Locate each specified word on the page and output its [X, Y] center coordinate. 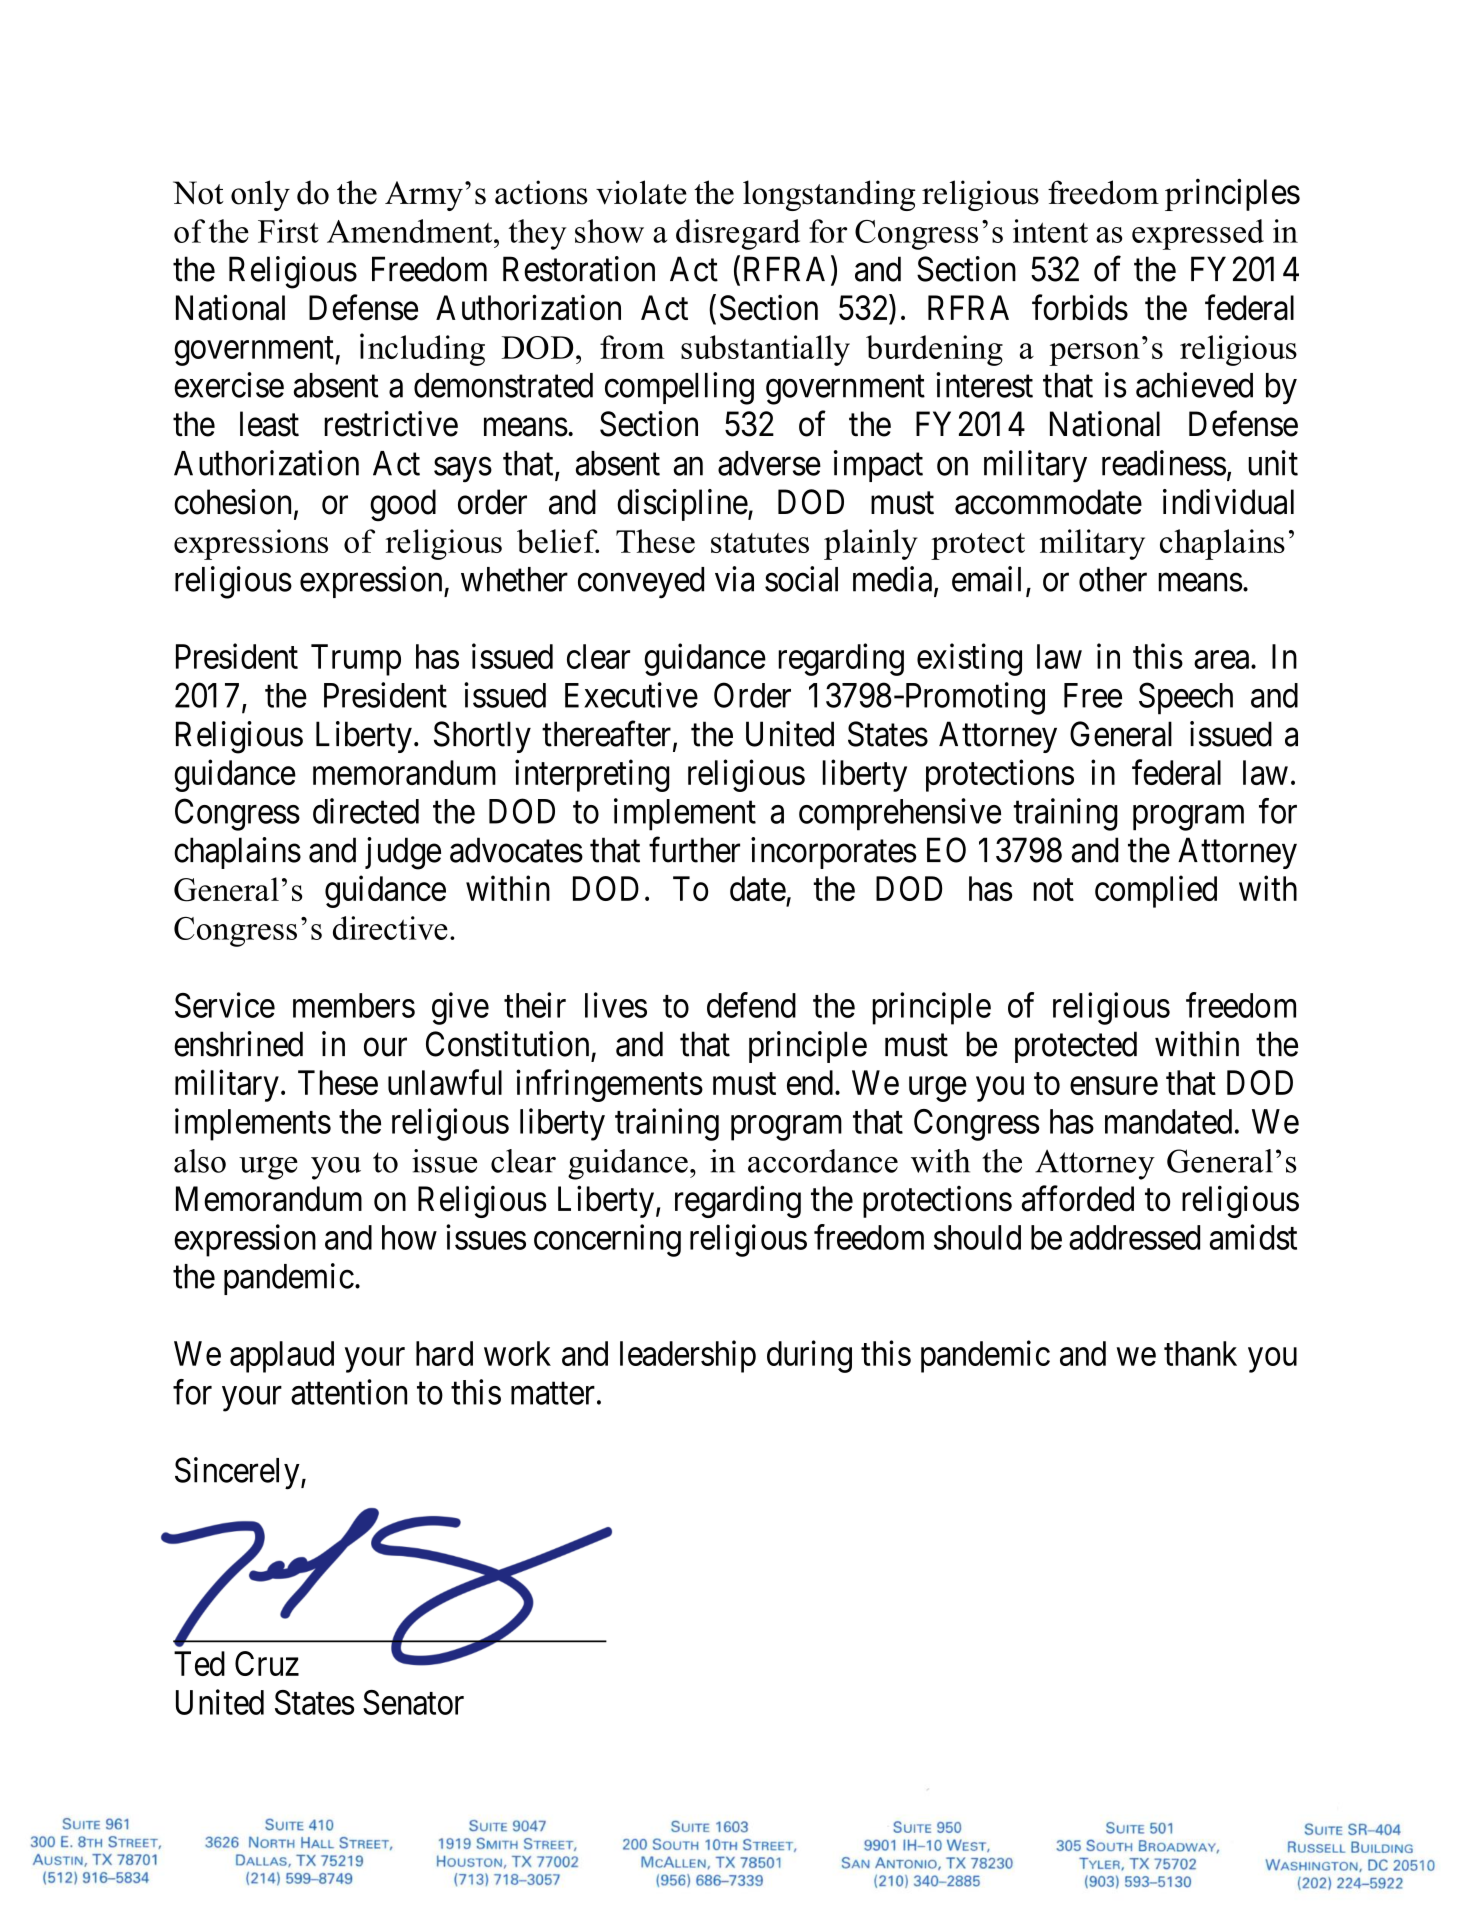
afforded [1078, 1199]
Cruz [267, 1663]
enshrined [238, 1044]
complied [1156, 891]
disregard [738, 234]
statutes [760, 543]
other [1113, 579]
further [694, 850]
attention [349, 1392]
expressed [1198, 234]
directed [366, 811]
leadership [688, 1356]
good [403, 505]
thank [1200, 1353]
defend [751, 1005]
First [288, 231]
